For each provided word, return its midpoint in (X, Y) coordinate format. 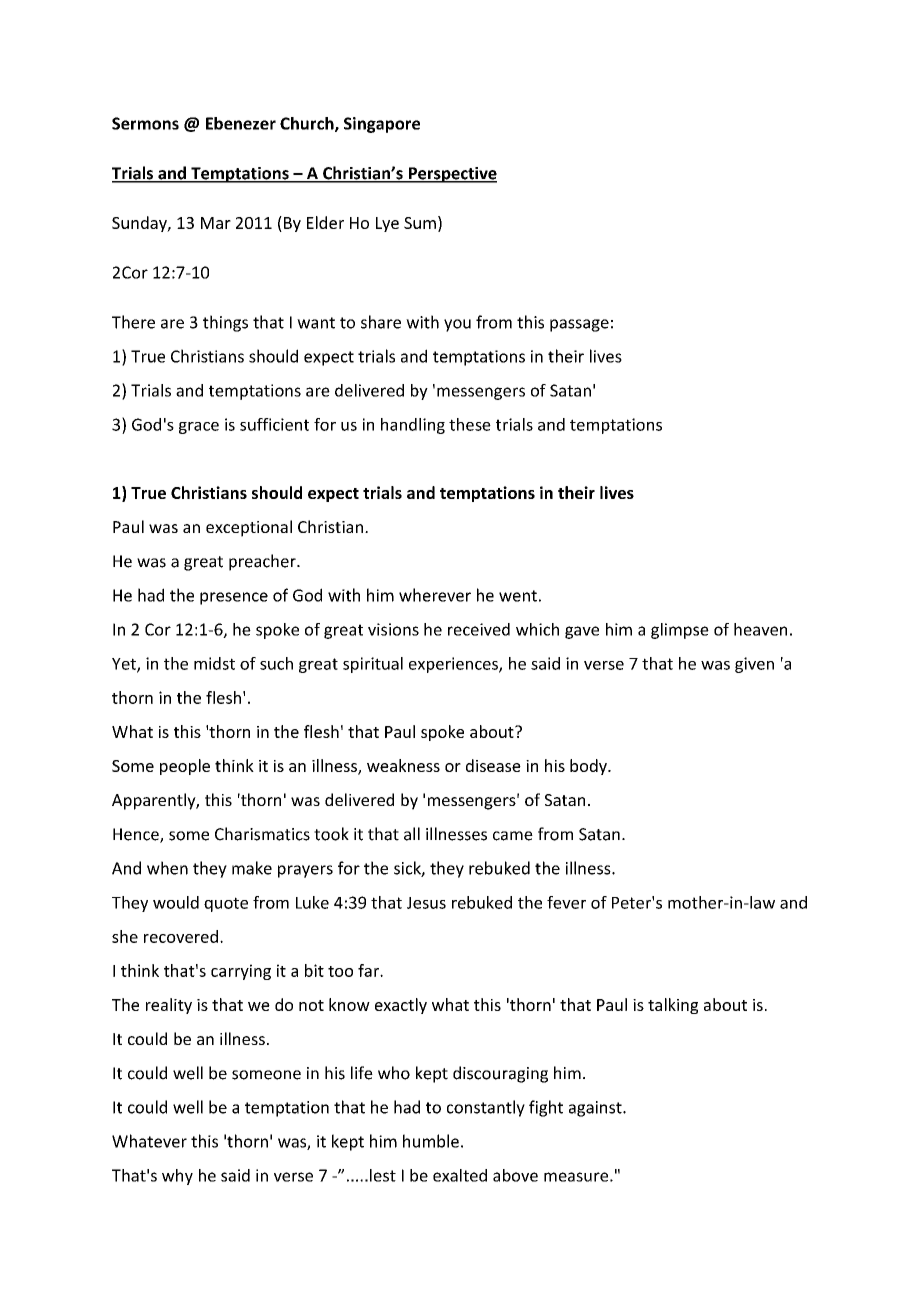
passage (579, 325)
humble (431, 1141)
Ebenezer (241, 123)
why (177, 1177)
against (596, 1109)
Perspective (451, 175)
